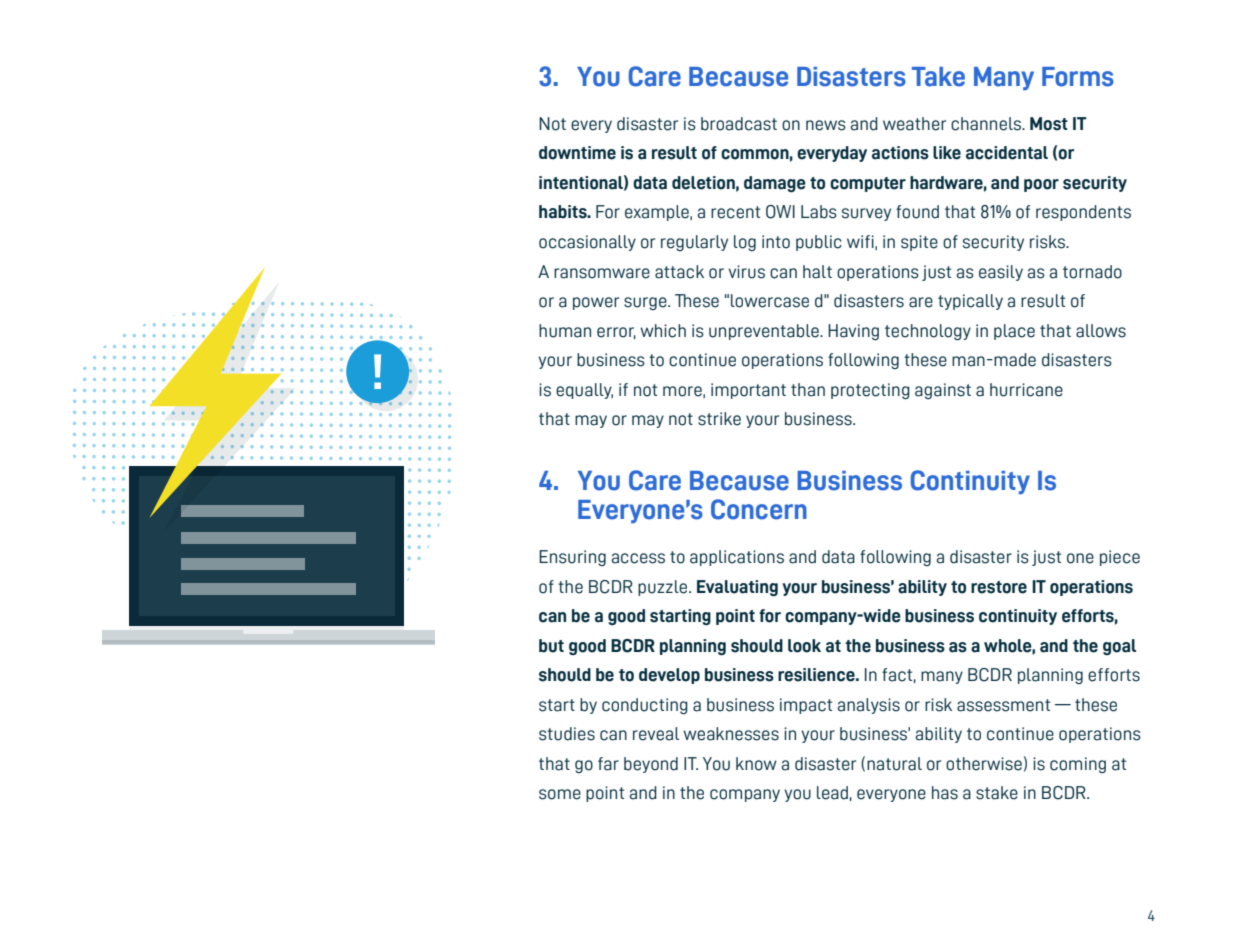  I want to click on coming, so click(1078, 765).
